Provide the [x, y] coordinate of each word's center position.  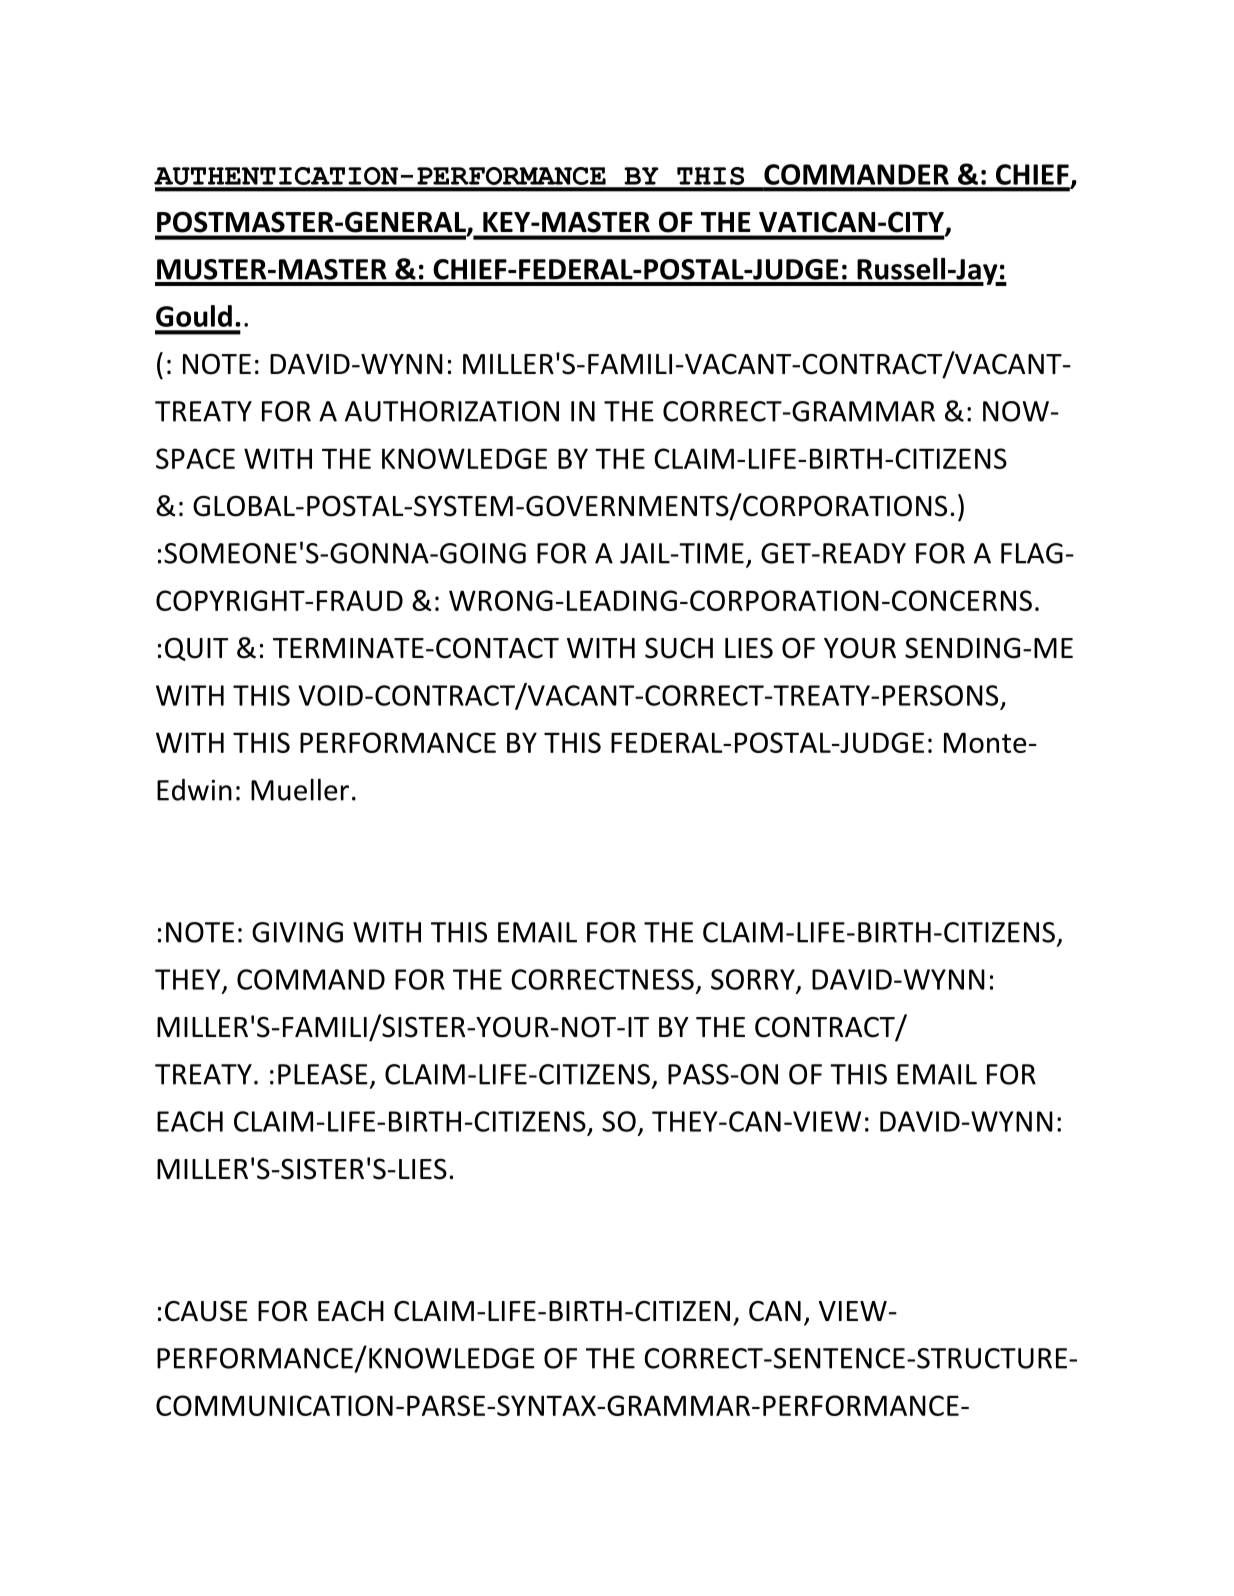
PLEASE [323, 1074]
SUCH [679, 648]
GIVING [297, 932]
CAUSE [206, 1311]
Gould [194, 316]
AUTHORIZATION [452, 411]
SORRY [754, 980]
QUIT [196, 649]
